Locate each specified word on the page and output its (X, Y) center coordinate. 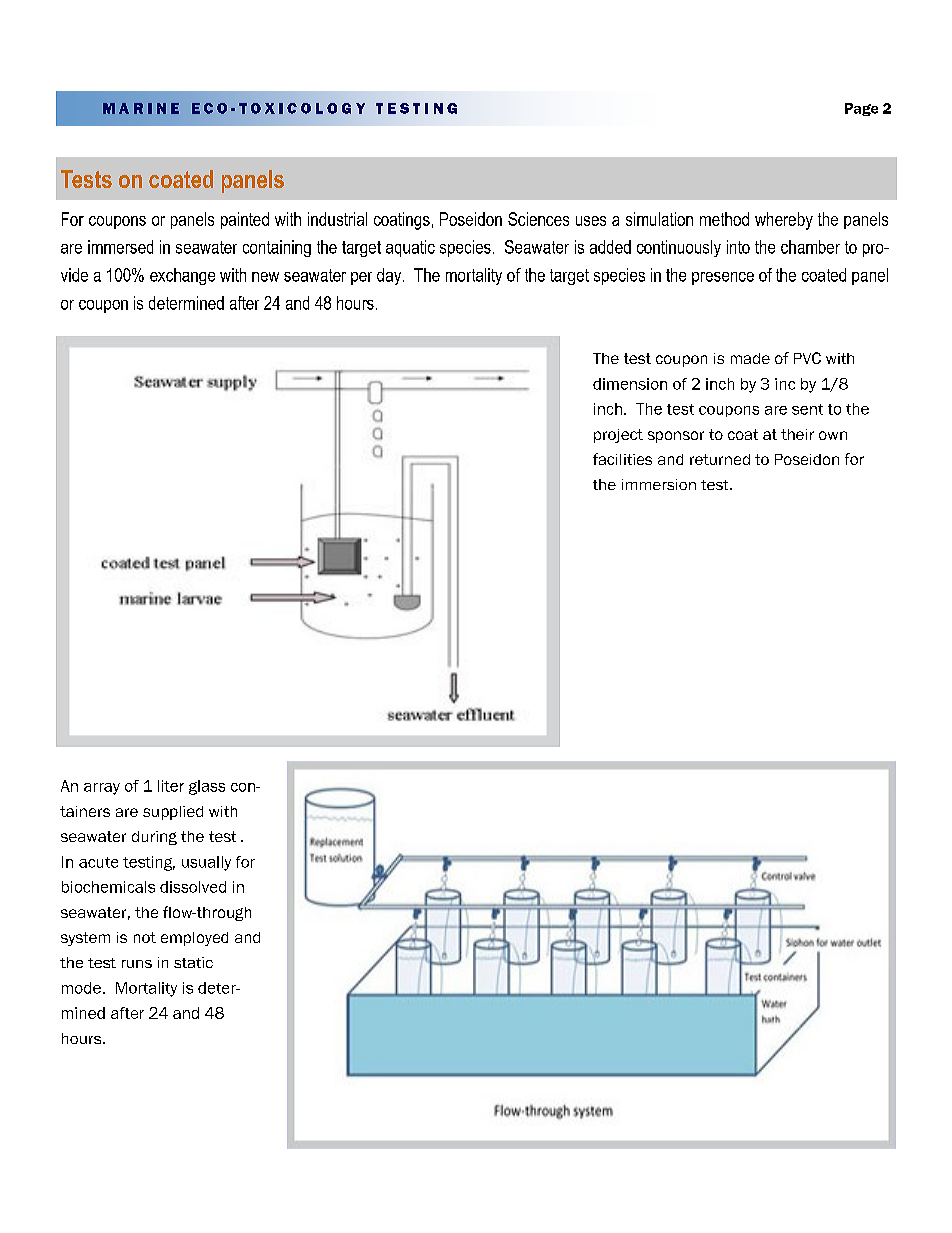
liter (171, 786)
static (193, 962)
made (750, 358)
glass (207, 787)
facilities (622, 459)
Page (861, 109)
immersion (659, 484)
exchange (182, 276)
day (390, 276)
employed (194, 939)
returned (720, 459)
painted (245, 220)
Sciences (538, 219)
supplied (173, 813)
